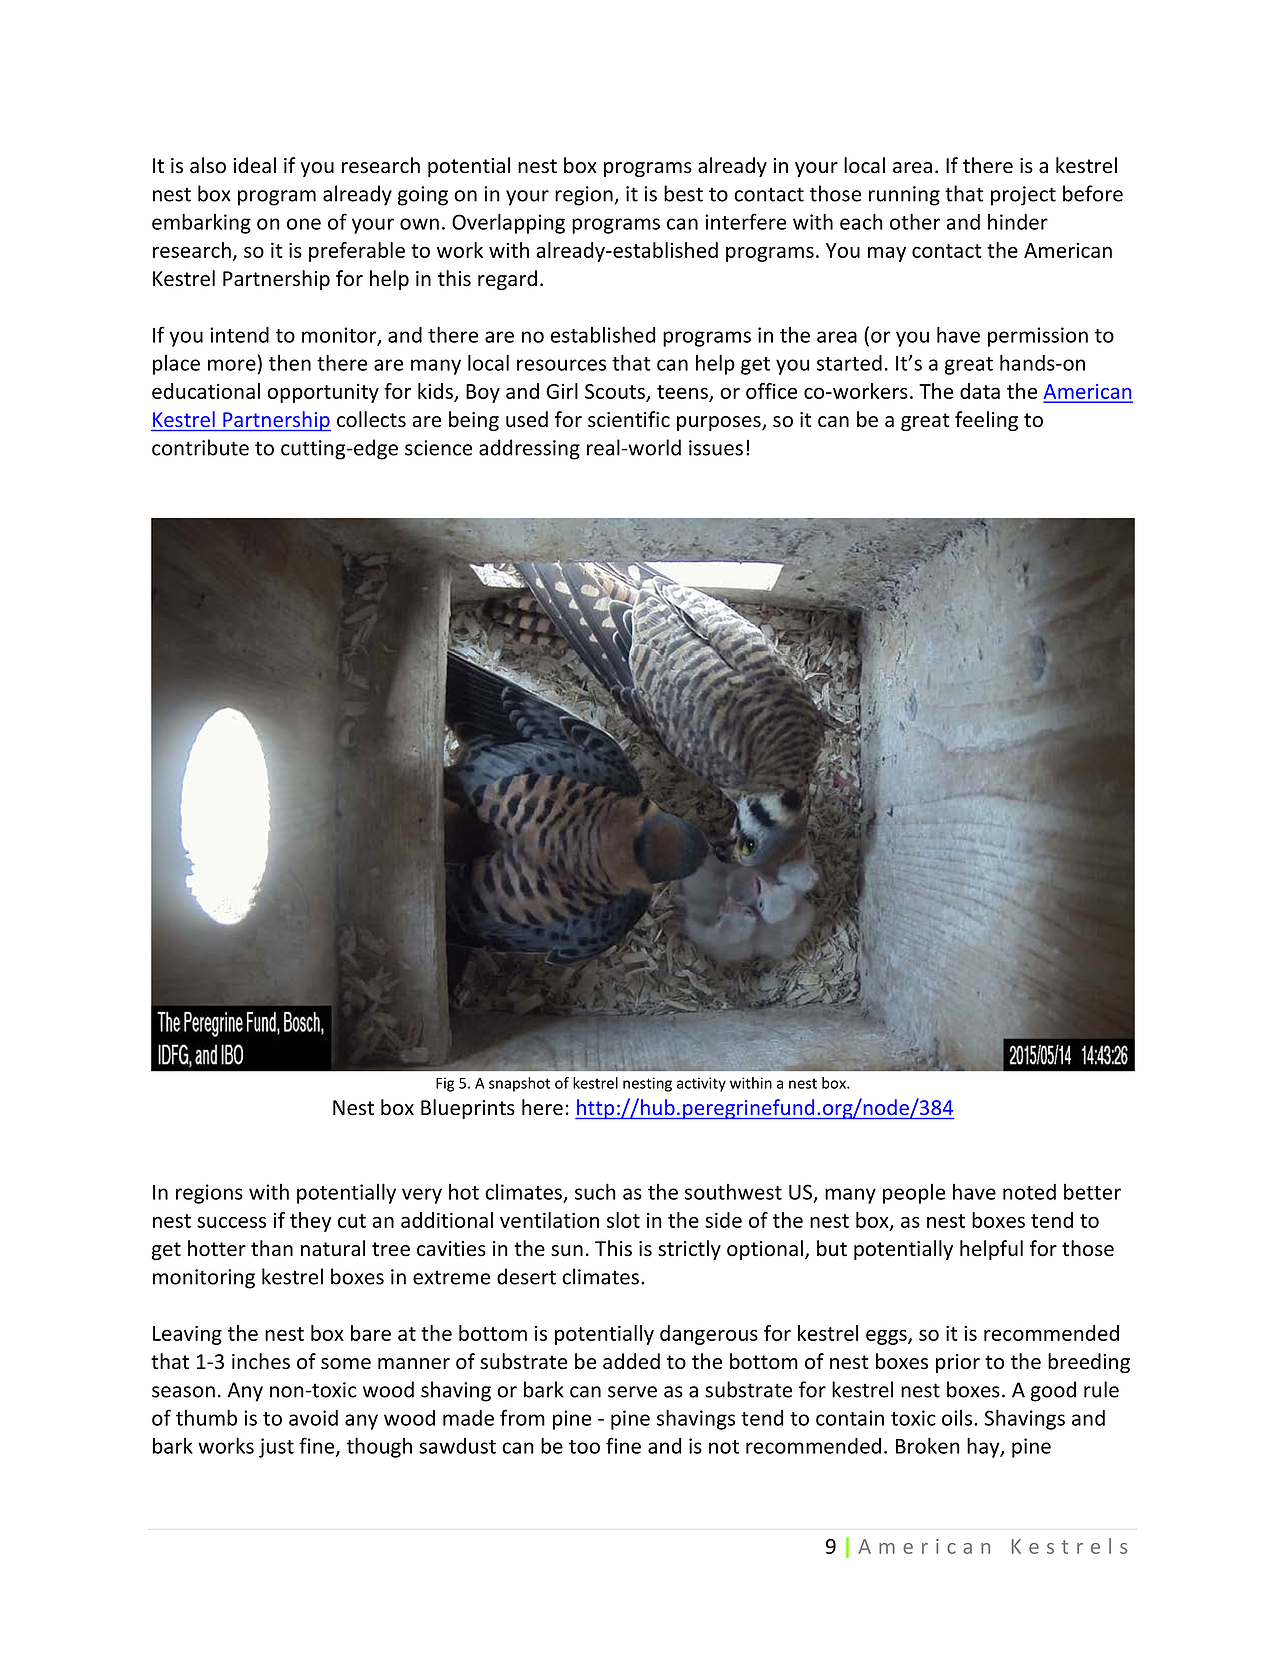  I want to click on project, so click(1023, 196).
